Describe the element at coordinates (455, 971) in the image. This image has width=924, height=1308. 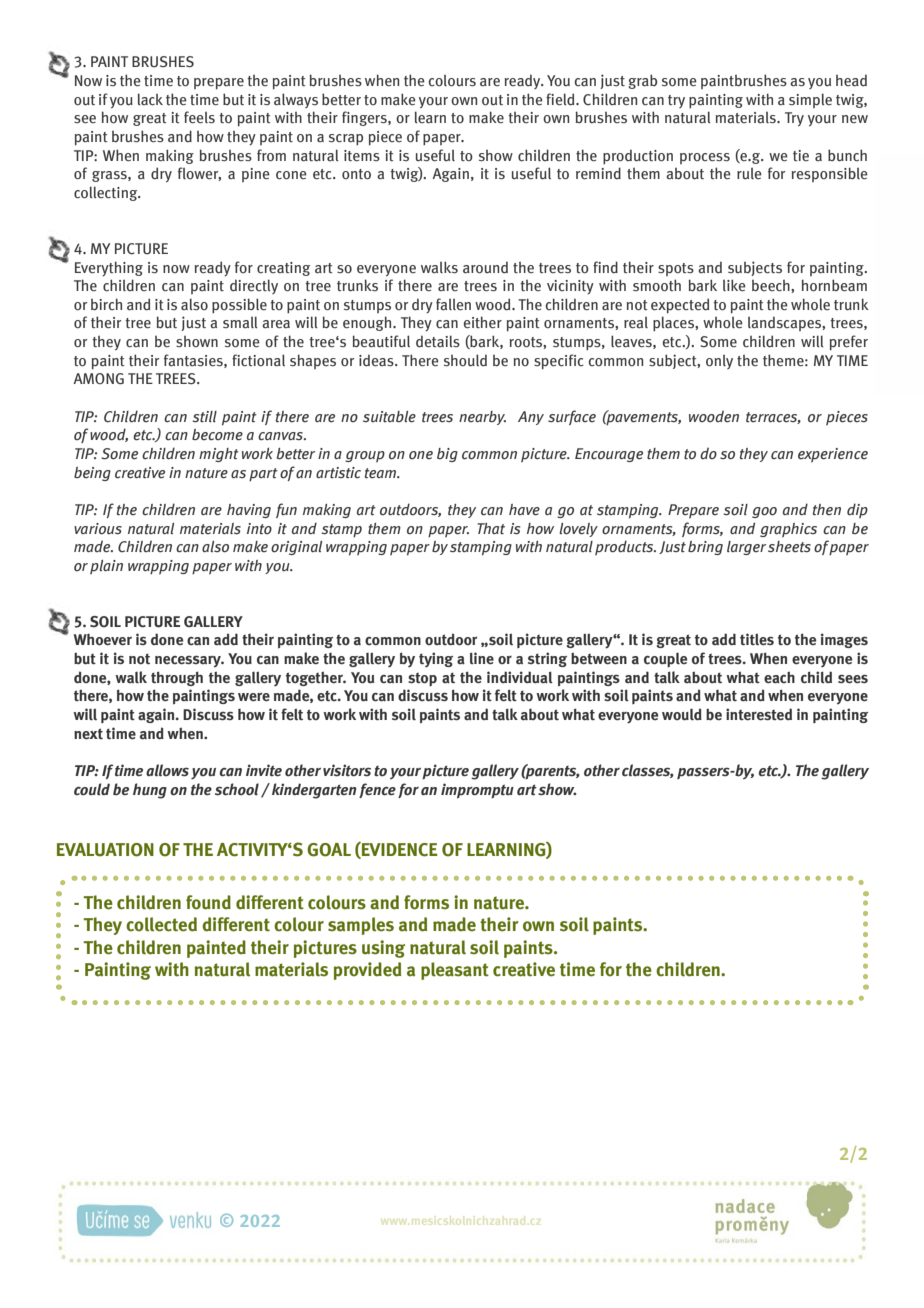
I see `pleasant` at that location.
